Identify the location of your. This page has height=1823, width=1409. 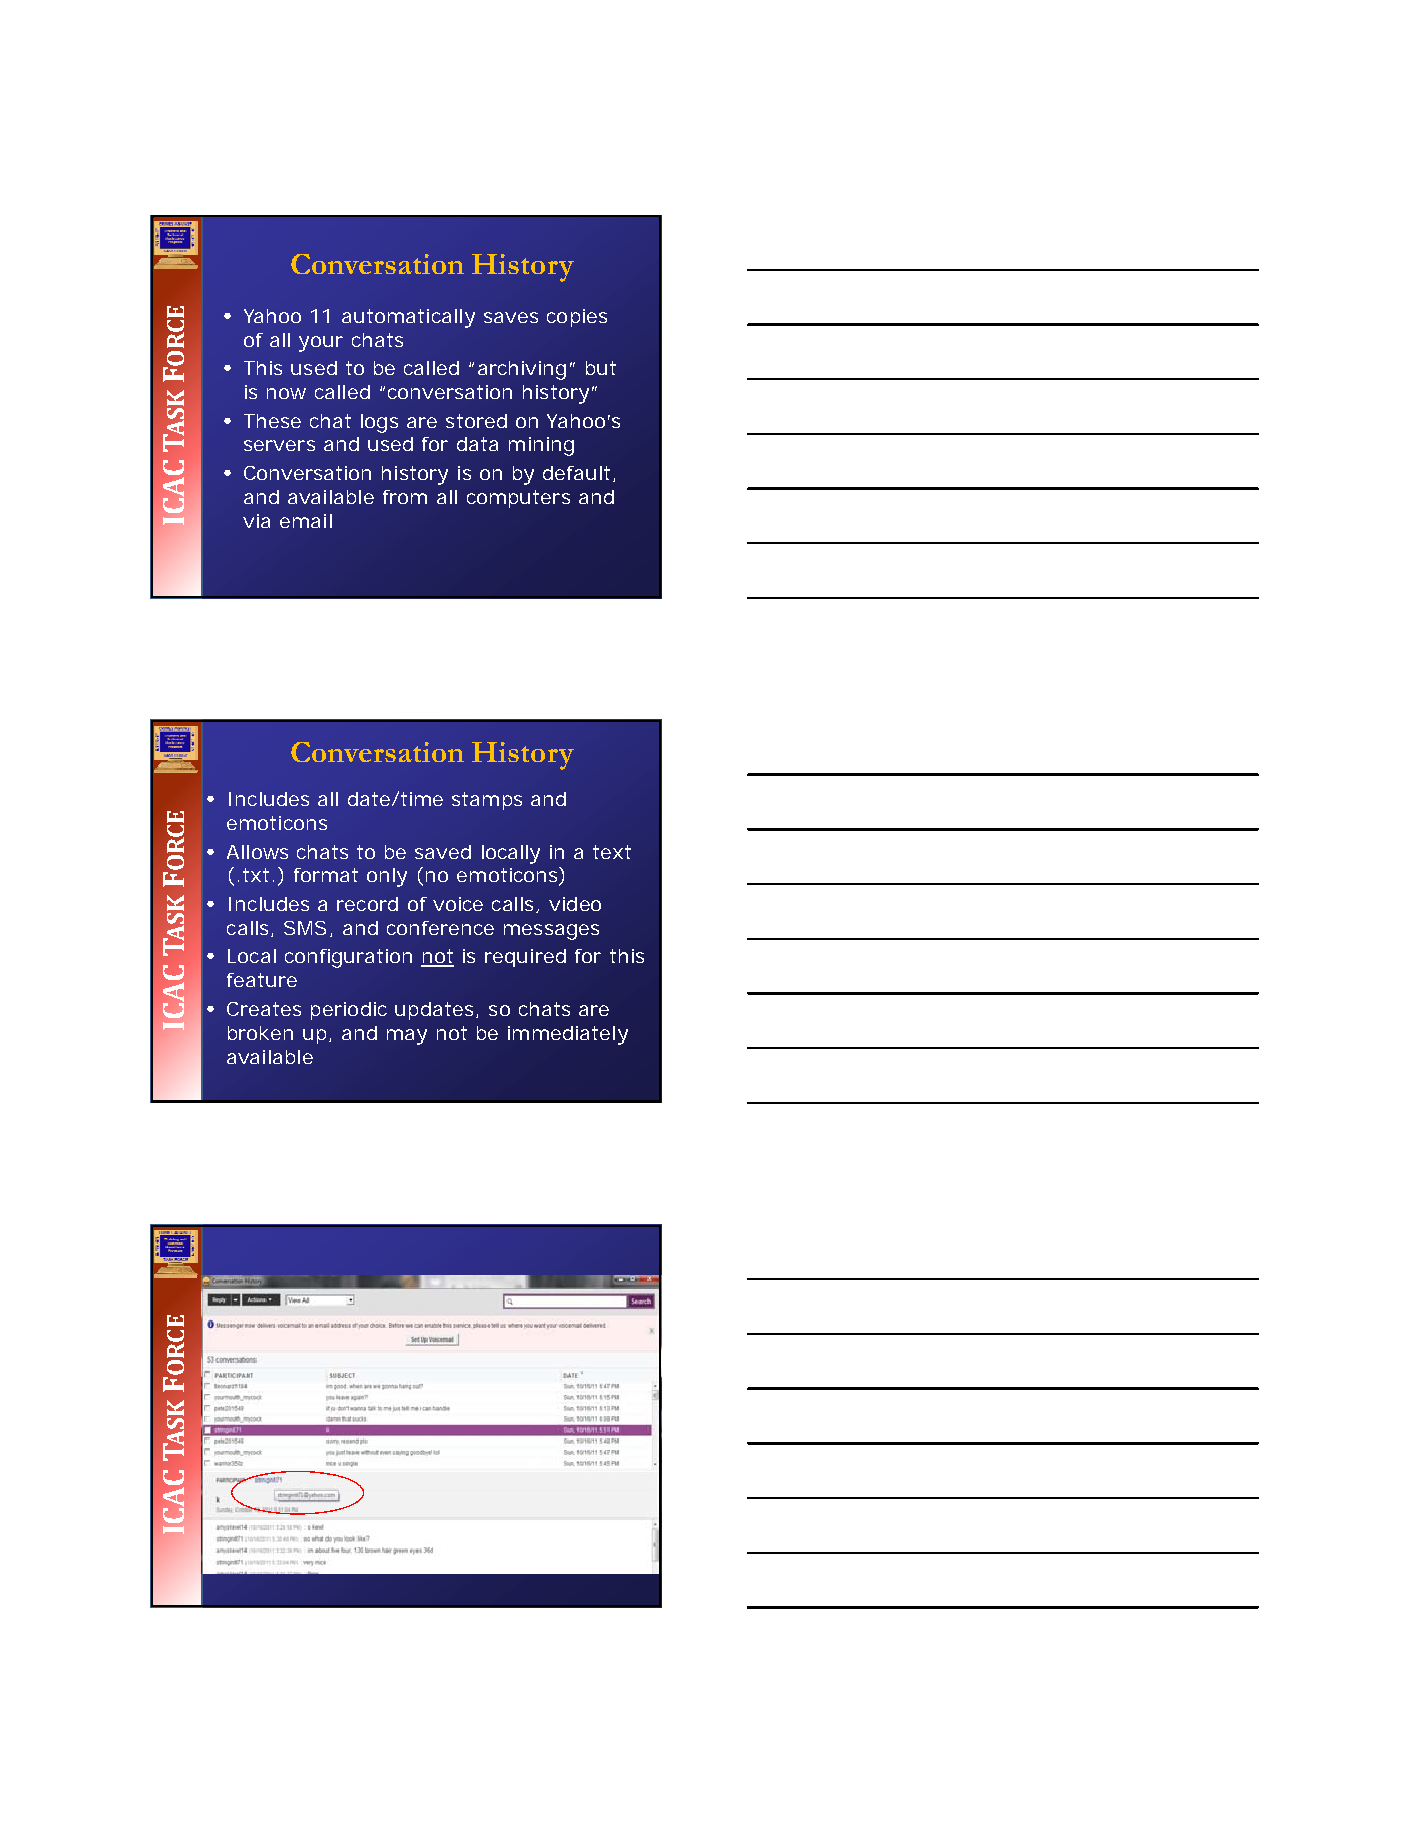
(321, 344).
